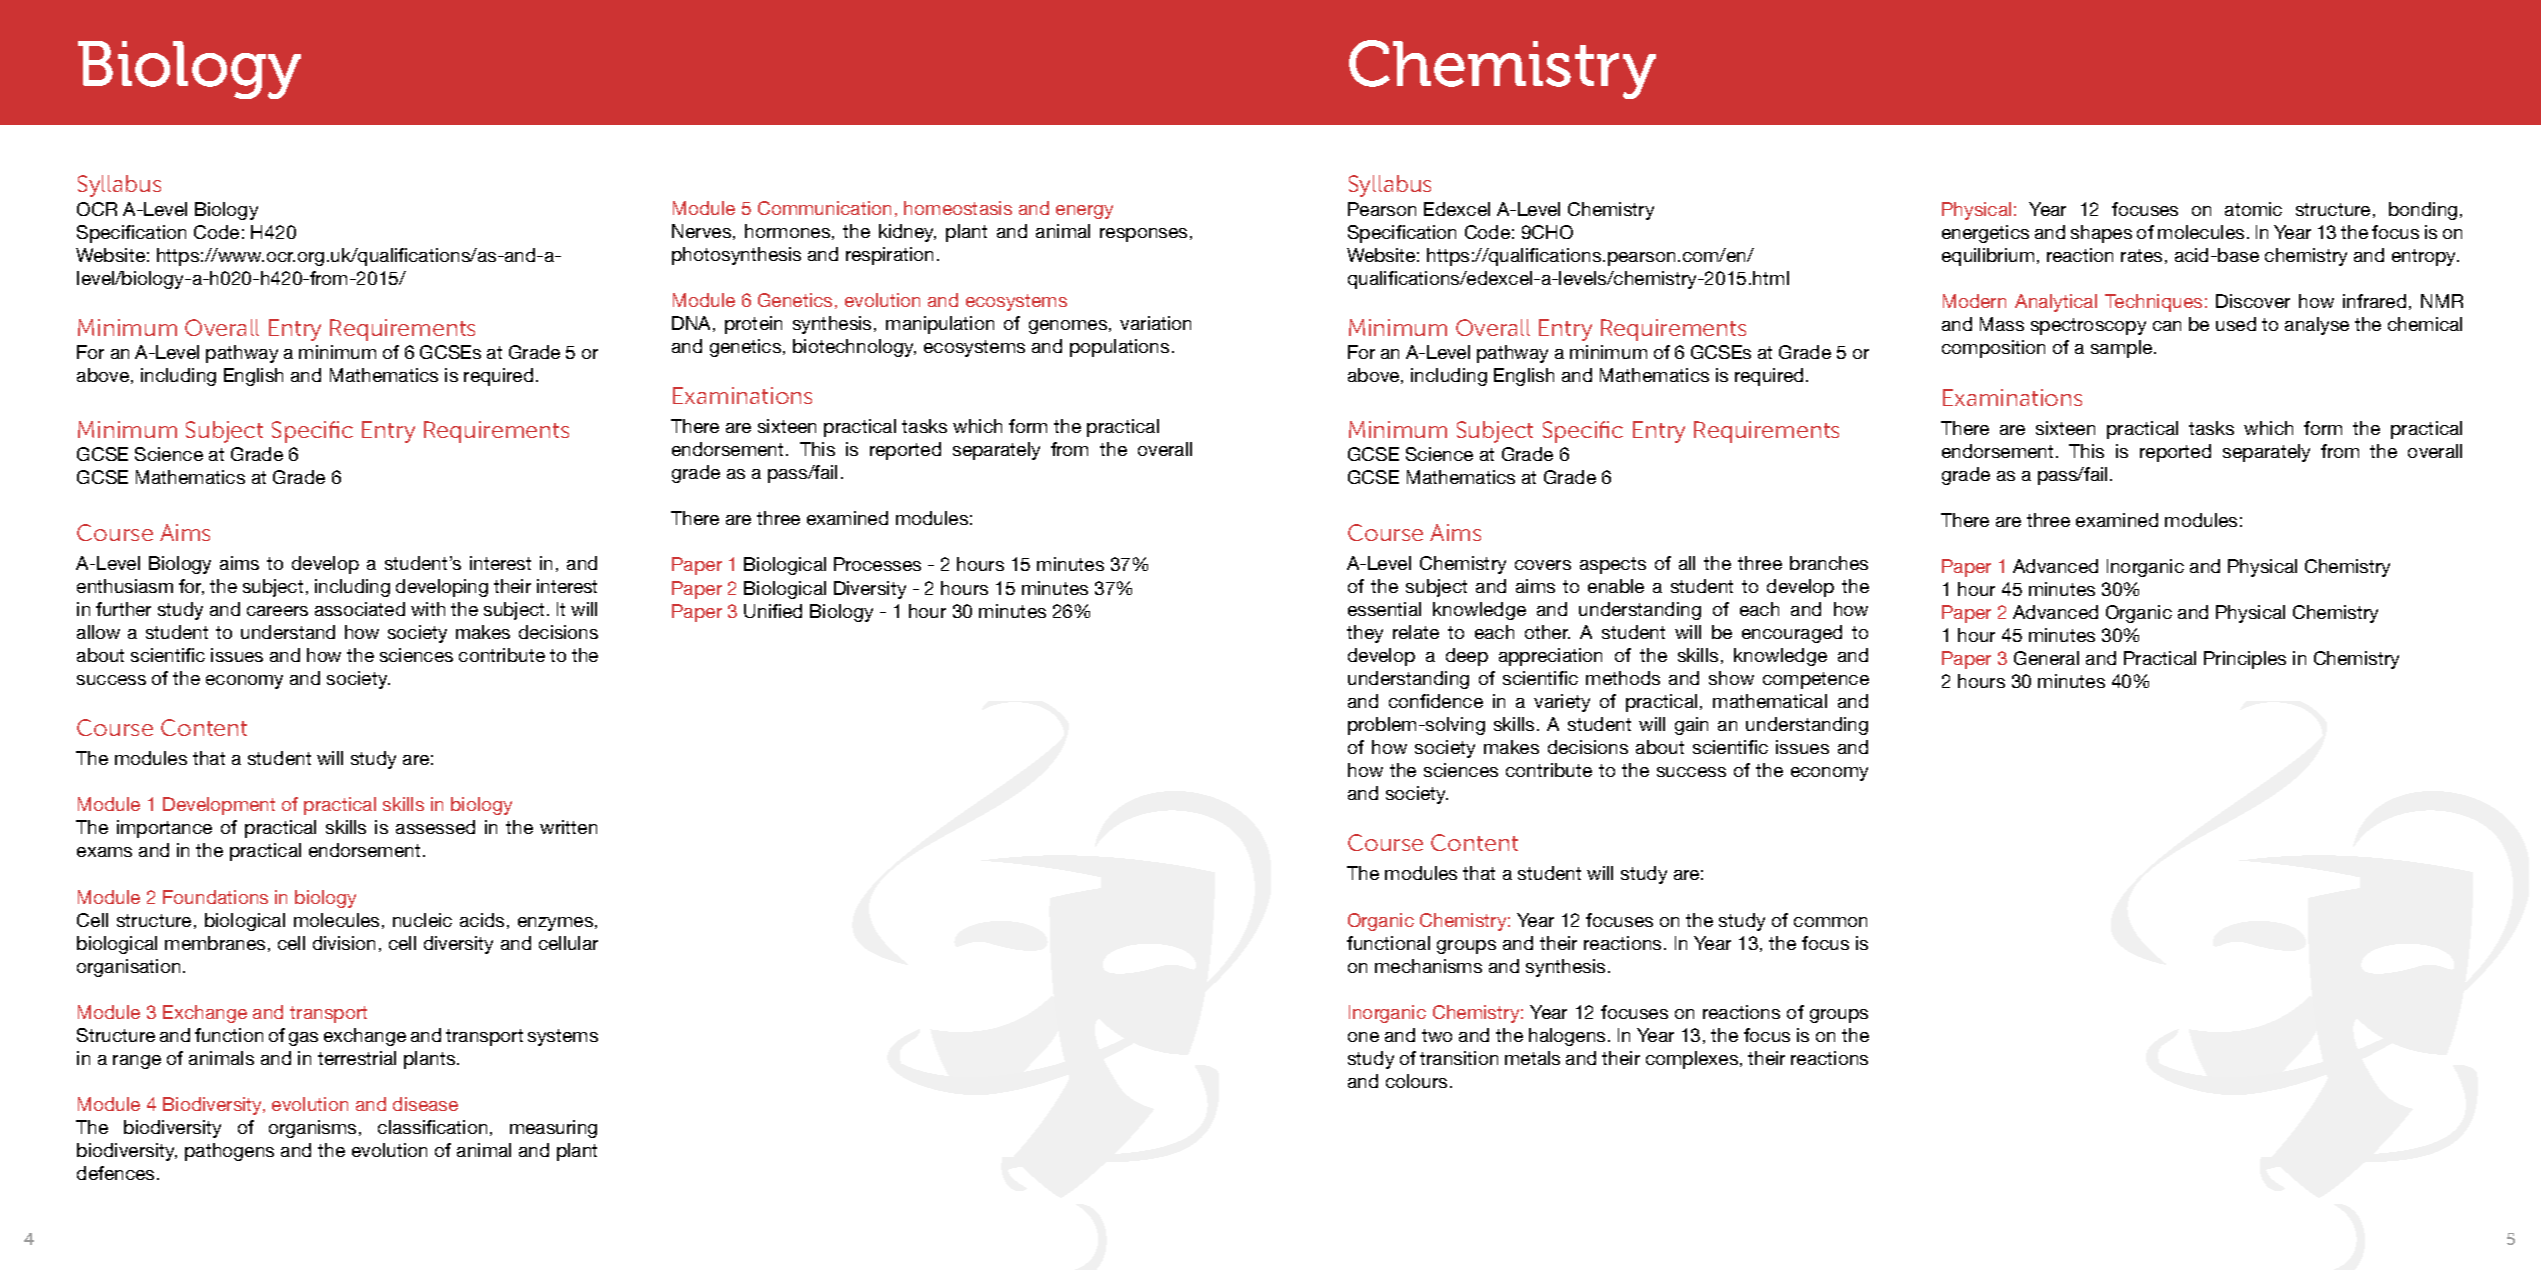 Image resolution: width=2541 pixels, height=1270 pixels. I want to click on associated, so click(360, 609).
